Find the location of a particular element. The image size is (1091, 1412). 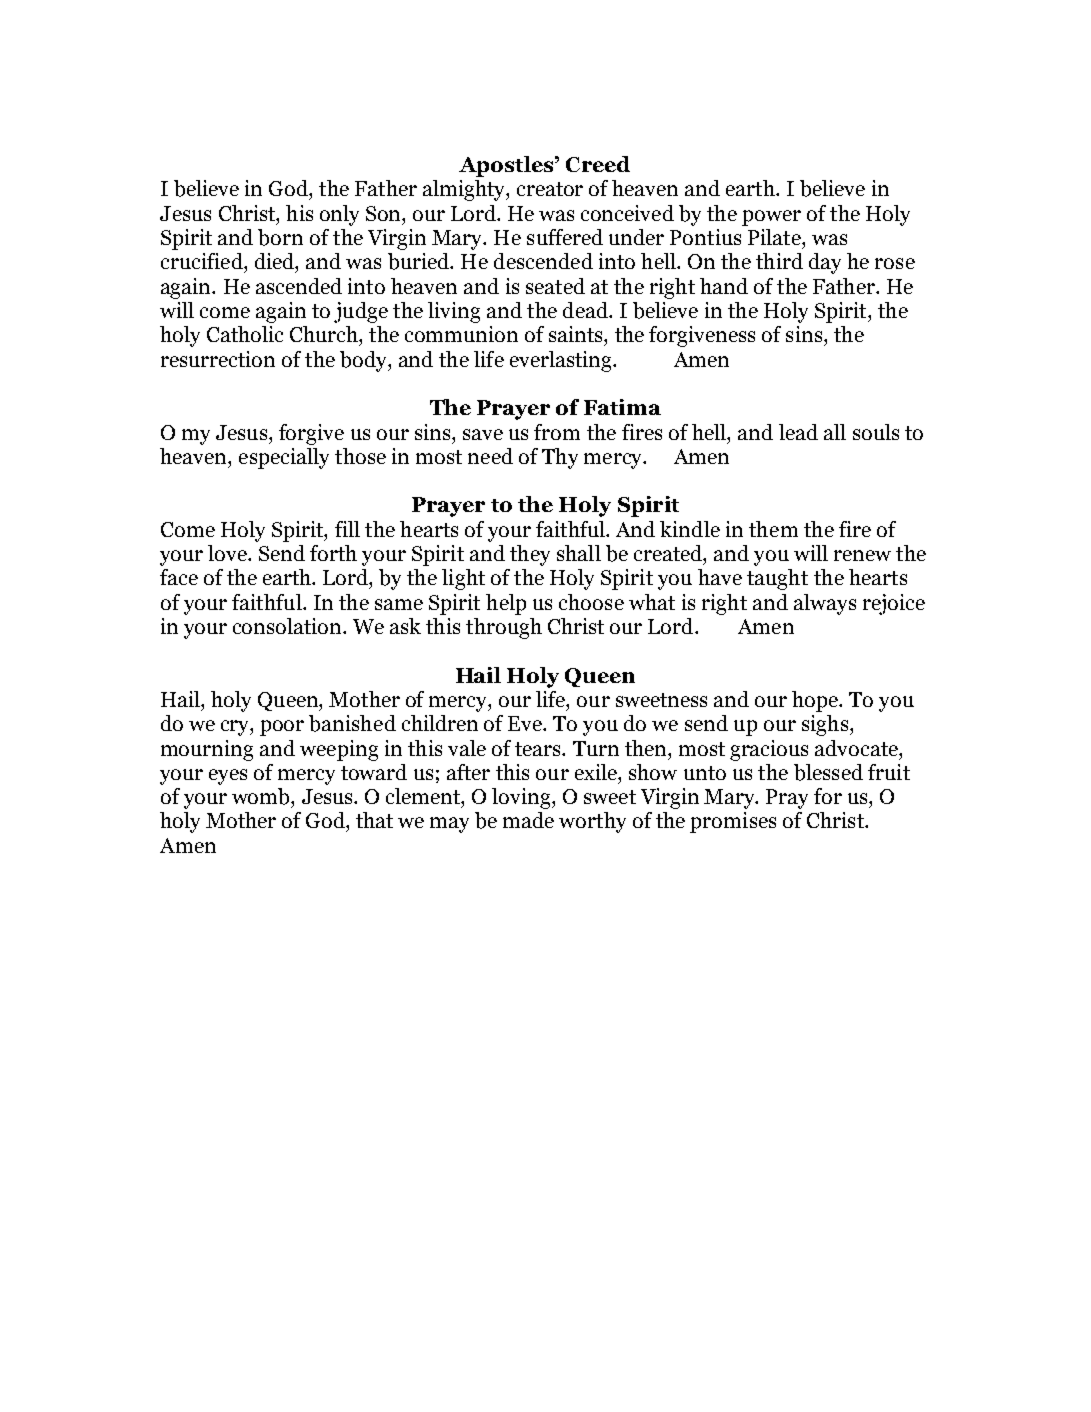

loving is located at coordinates (522, 798).
